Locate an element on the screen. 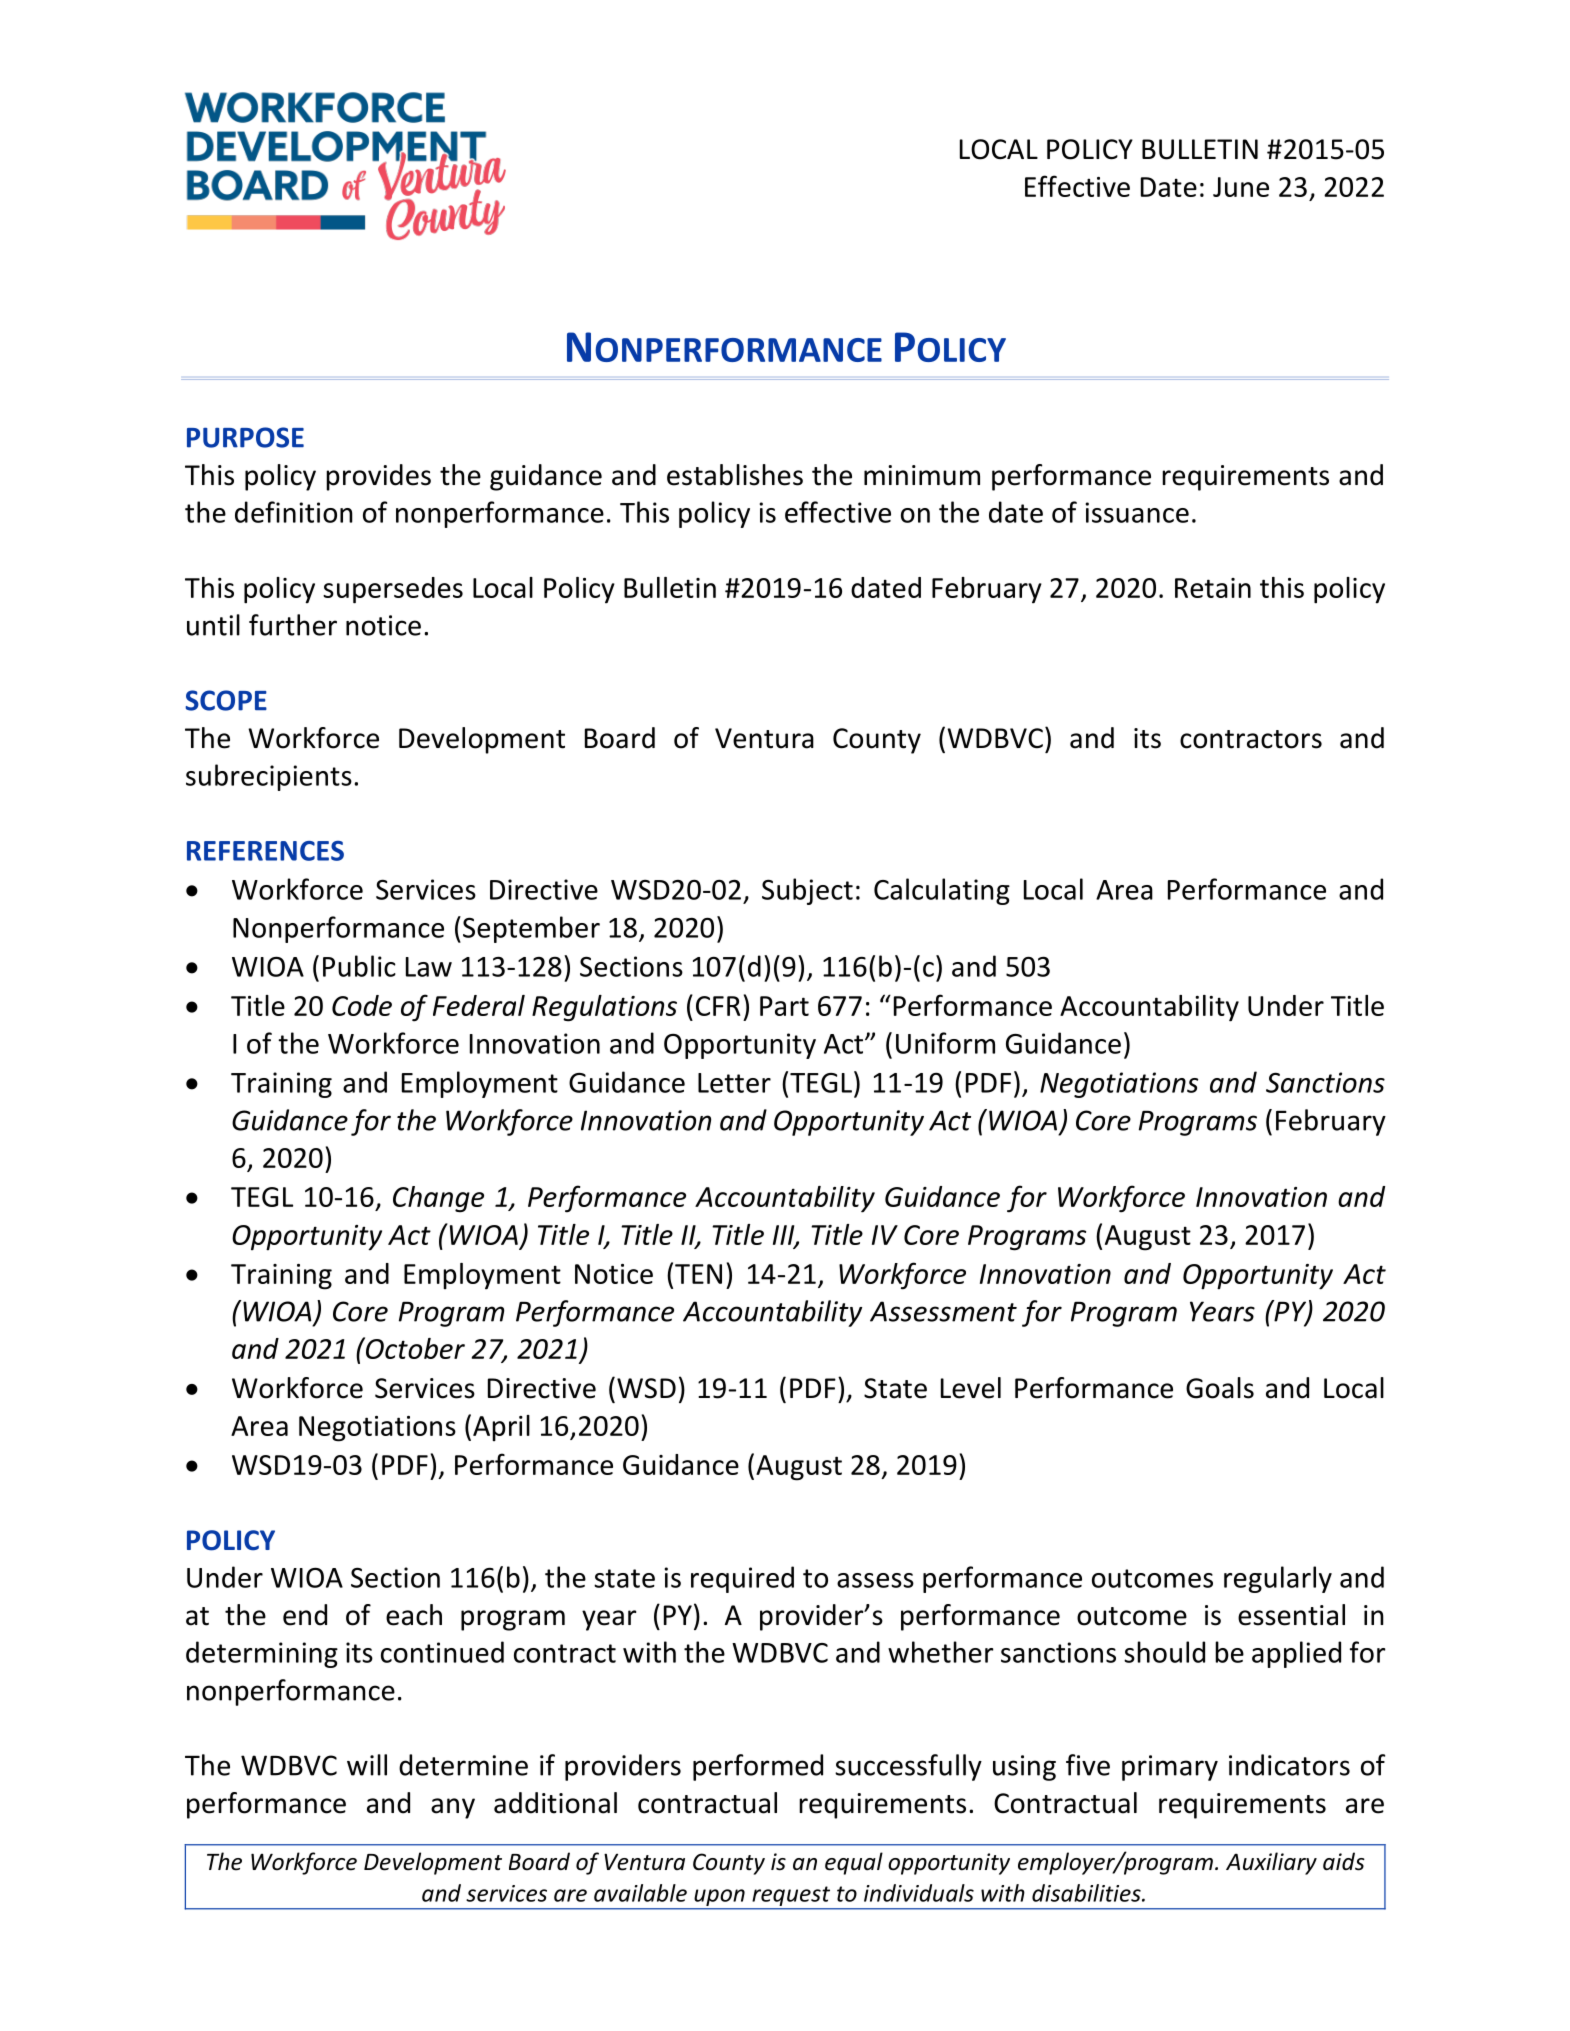  will is located at coordinates (367, 1765).
